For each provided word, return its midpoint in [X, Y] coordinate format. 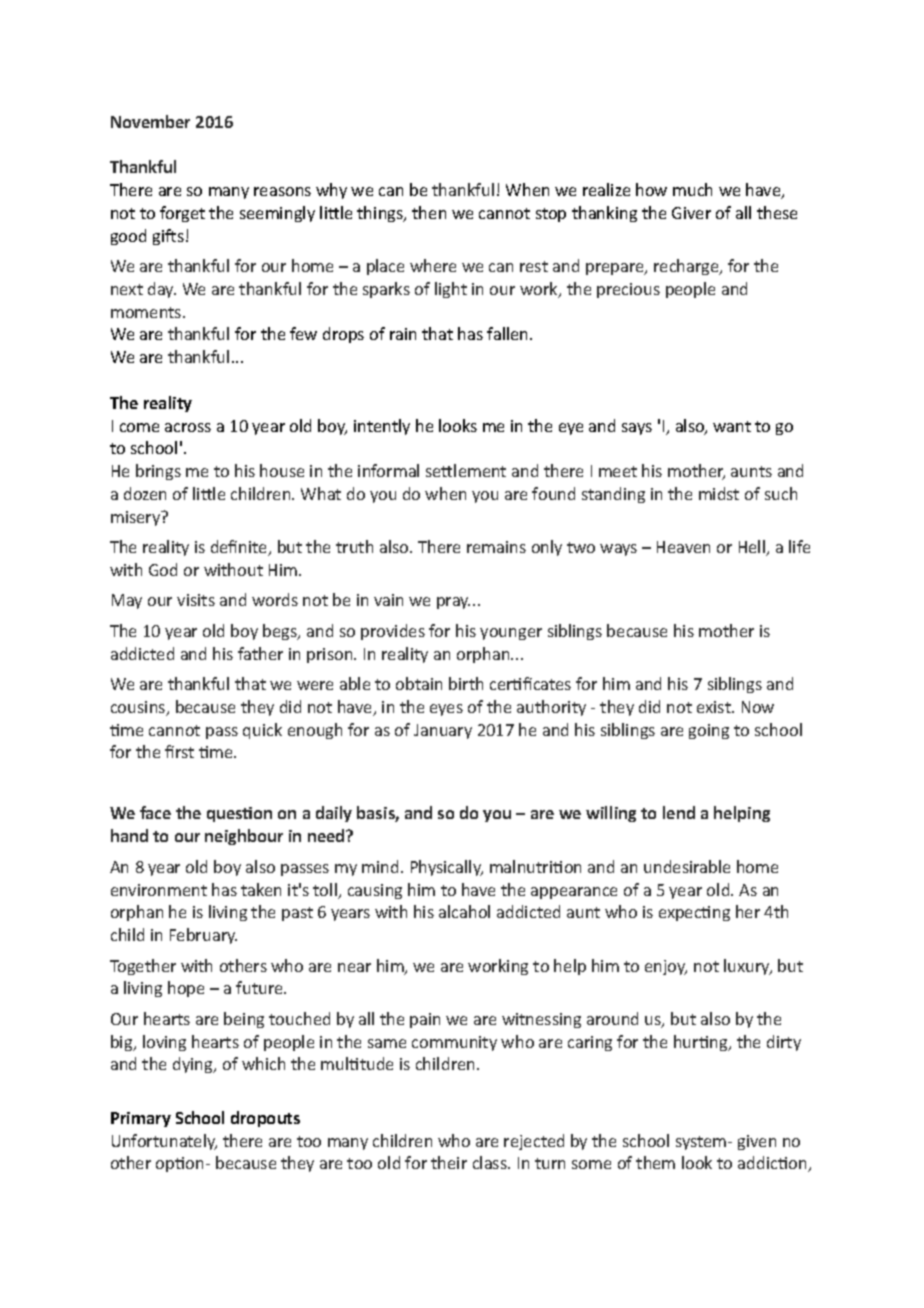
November [150, 121]
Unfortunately [164, 1142]
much [692, 189]
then [429, 212]
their [449, 1162]
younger [511, 634]
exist [715, 707]
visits [196, 600]
